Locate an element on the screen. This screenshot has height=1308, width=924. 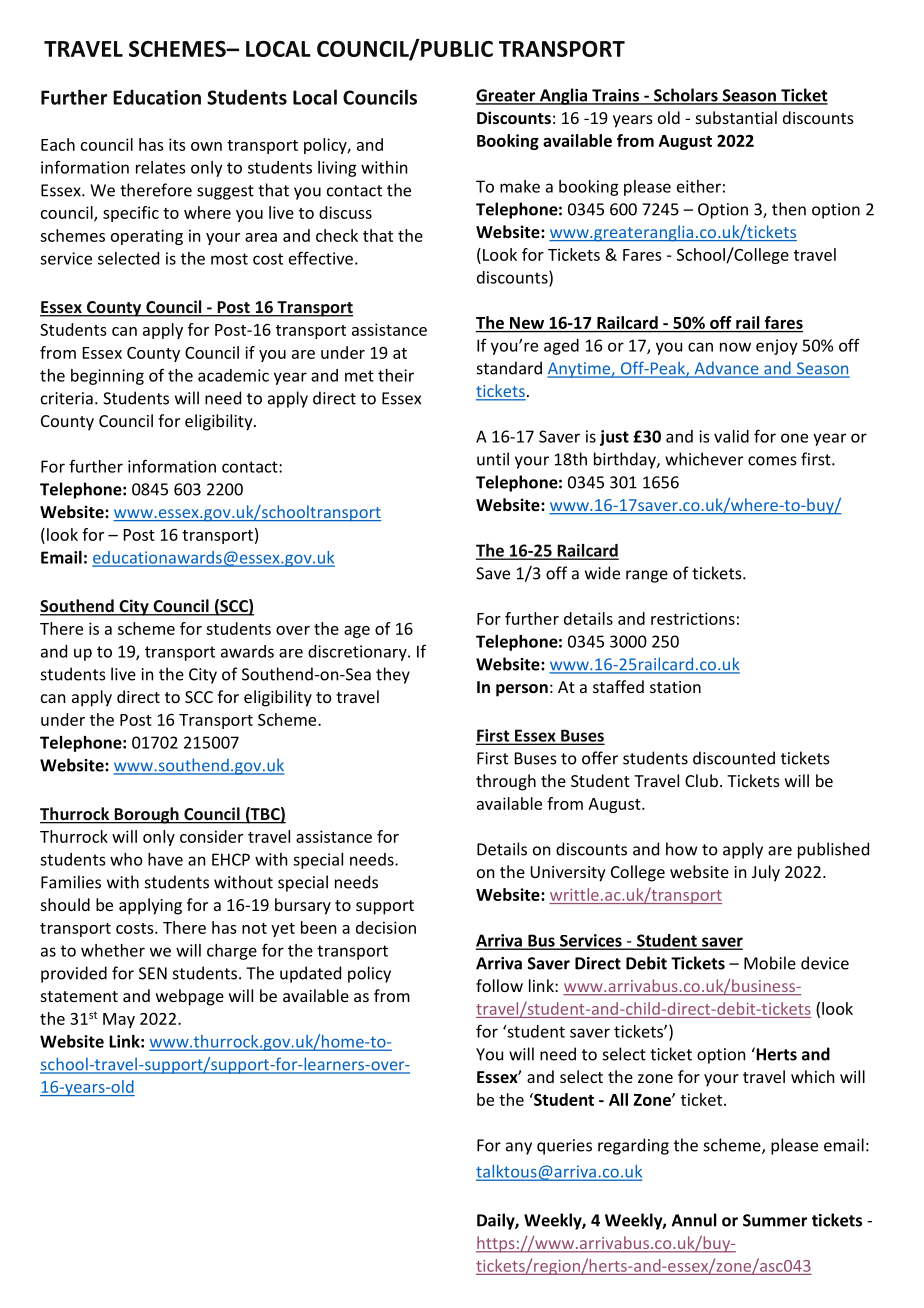
Mobile is located at coordinates (770, 963).
